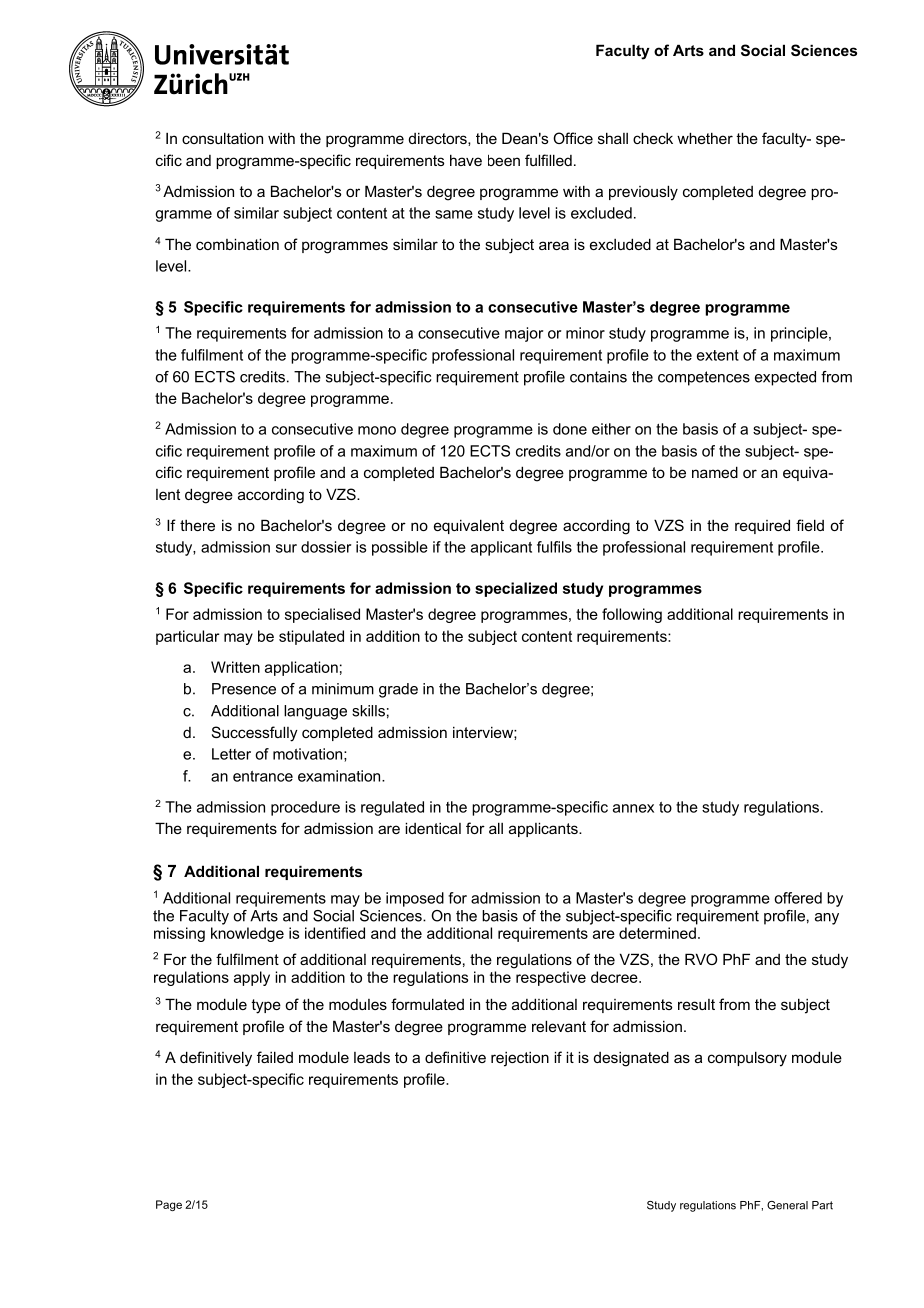  What do you see at coordinates (785, 378) in the screenshot?
I see `expected` at bounding box center [785, 378].
